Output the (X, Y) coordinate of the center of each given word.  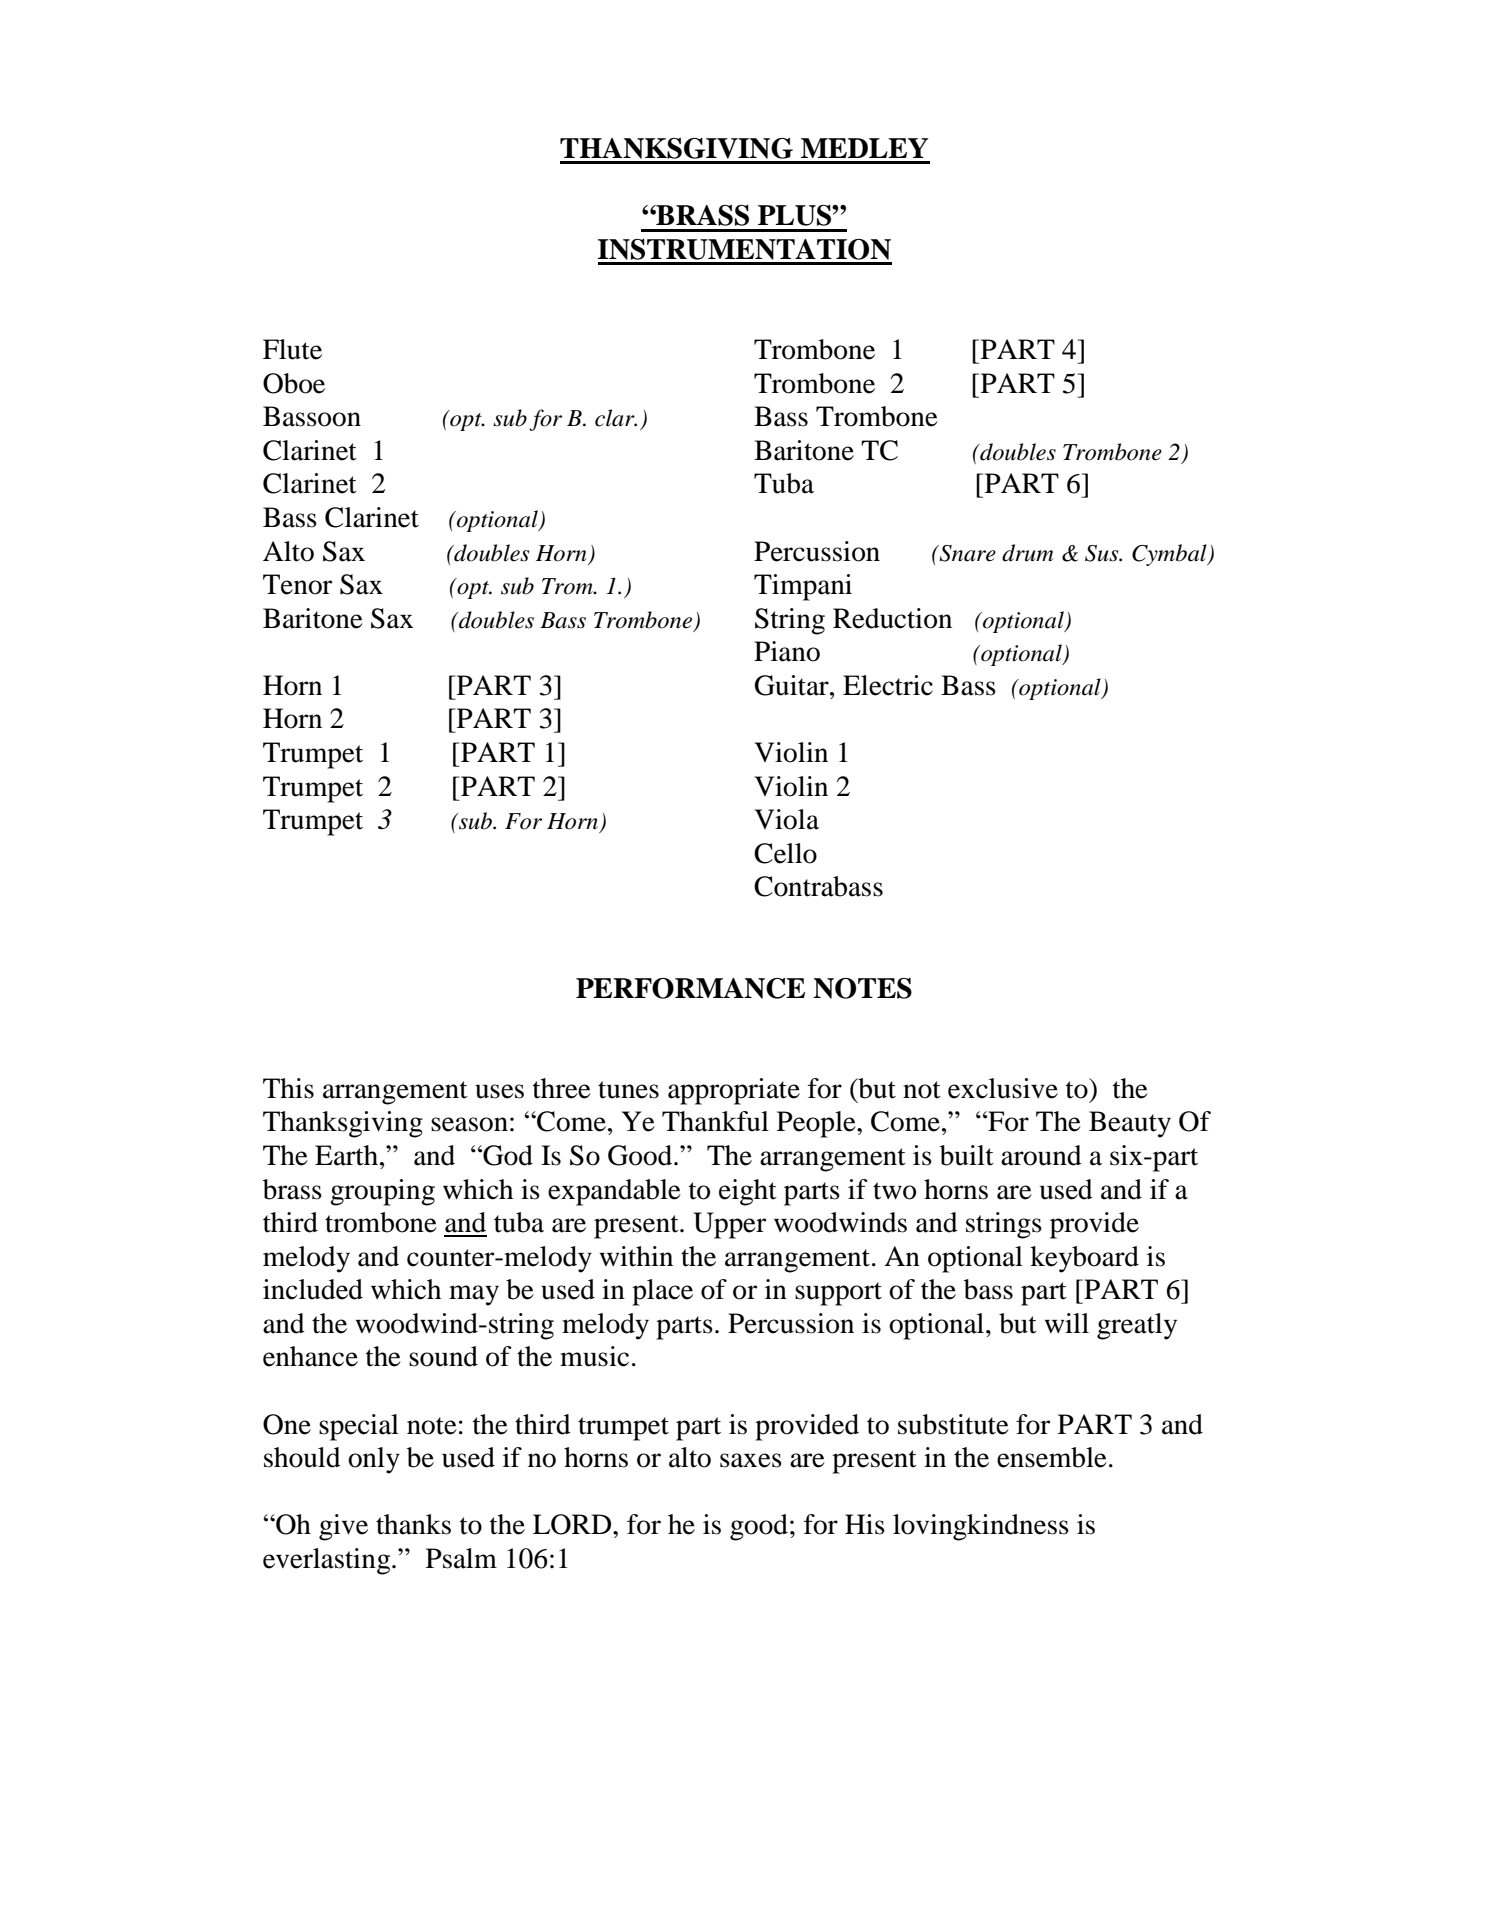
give (343, 1527)
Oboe (294, 383)
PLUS (795, 215)
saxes (751, 1460)
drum (1028, 553)
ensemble (1052, 1457)
